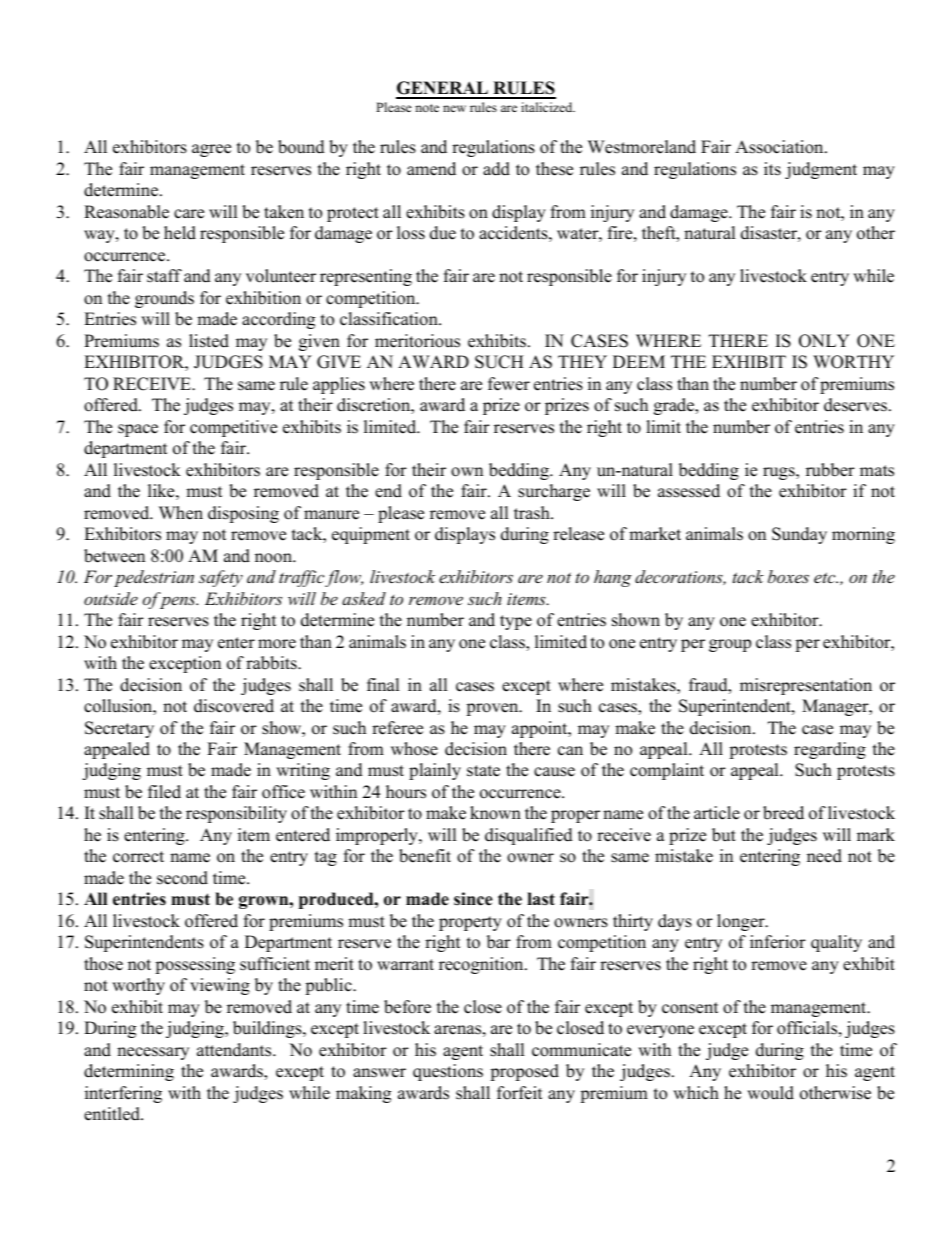 Image resolution: width=952 pixels, height=1233 pixels. I want to click on type, so click(516, 622).
